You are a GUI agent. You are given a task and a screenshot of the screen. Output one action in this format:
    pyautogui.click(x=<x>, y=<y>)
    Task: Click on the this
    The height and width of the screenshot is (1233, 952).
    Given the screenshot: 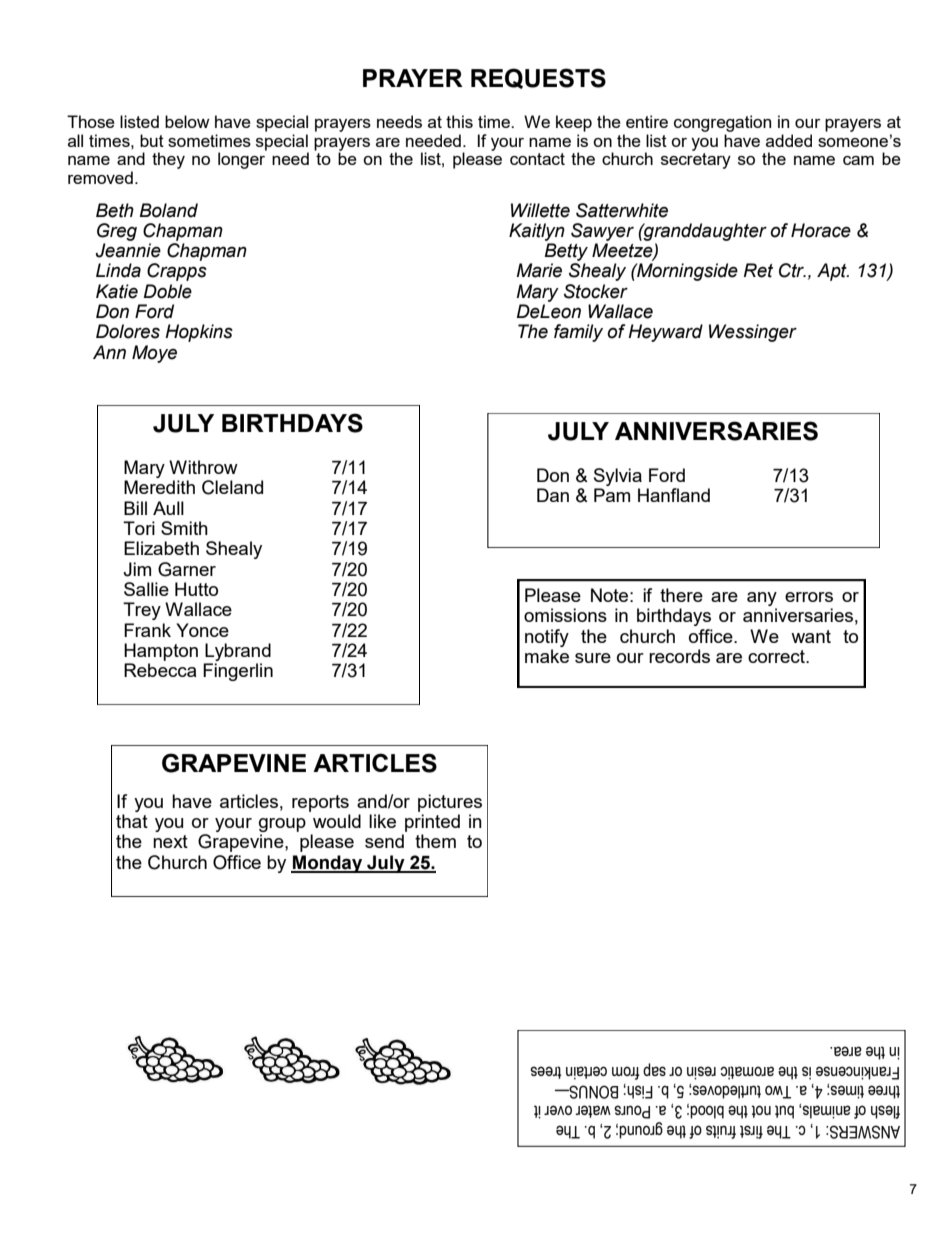 What is the action you would take?
    pyautogui.click(x=459, y=121)
